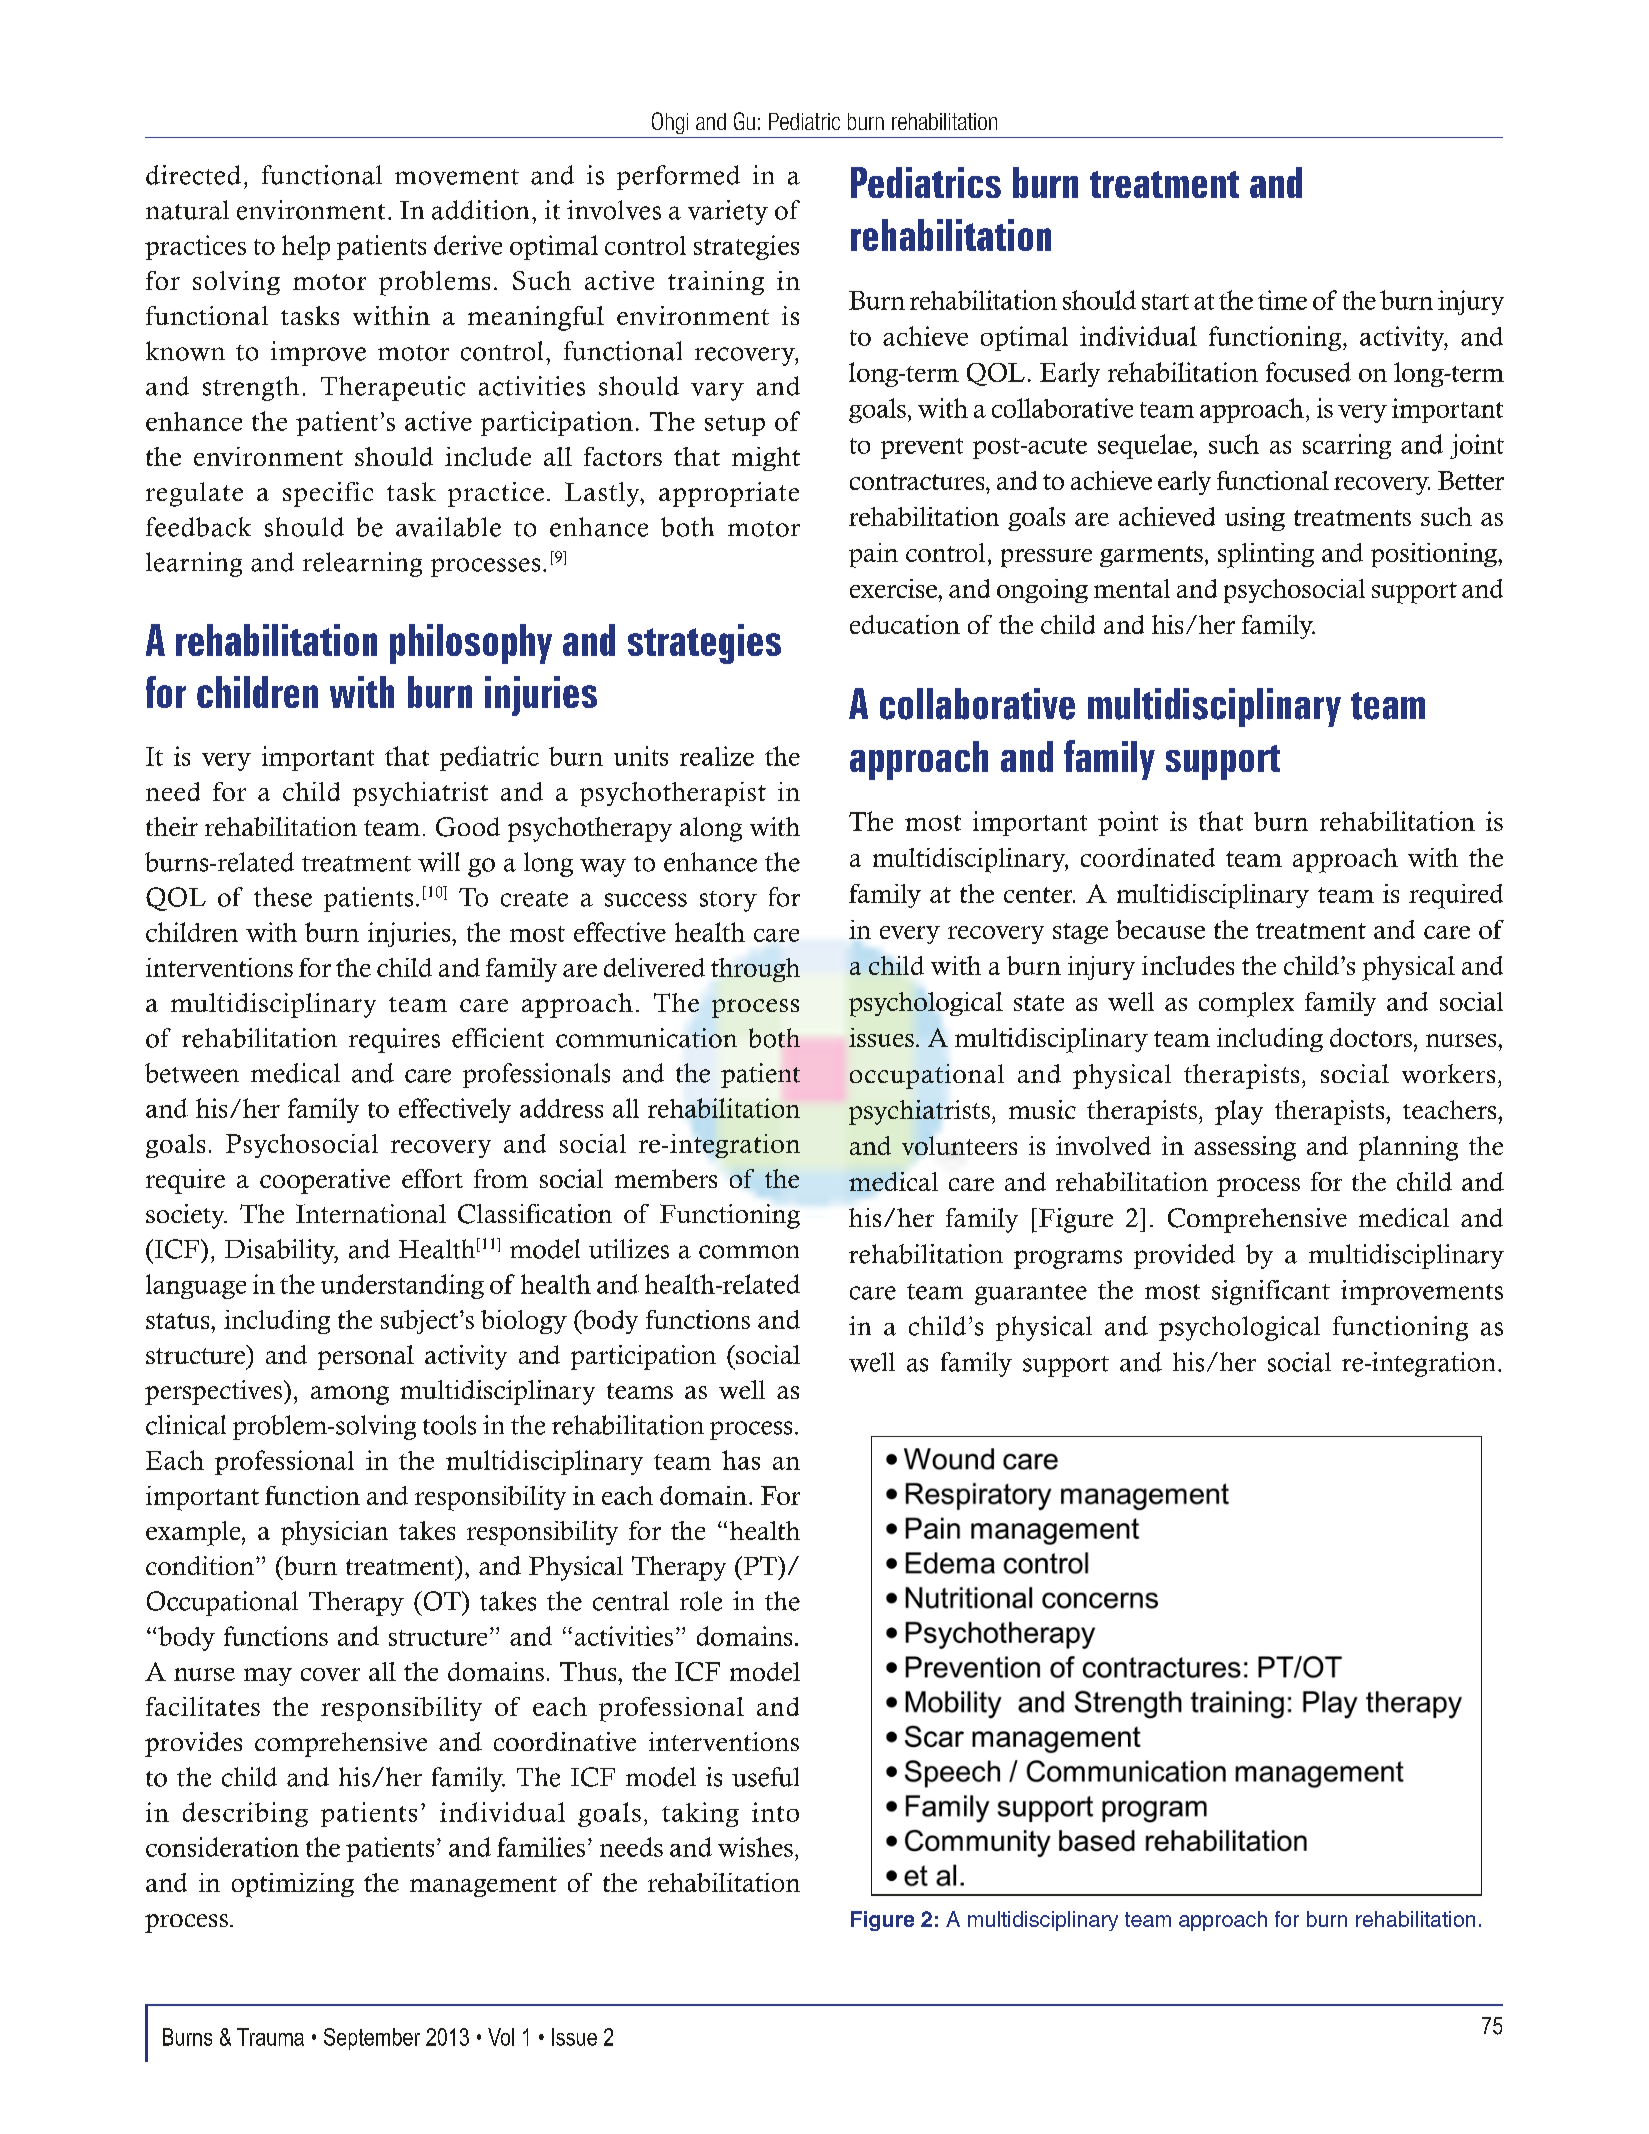 This screenshot has width=1649, height=2134. I want to click on September, so click(372, 2039).
